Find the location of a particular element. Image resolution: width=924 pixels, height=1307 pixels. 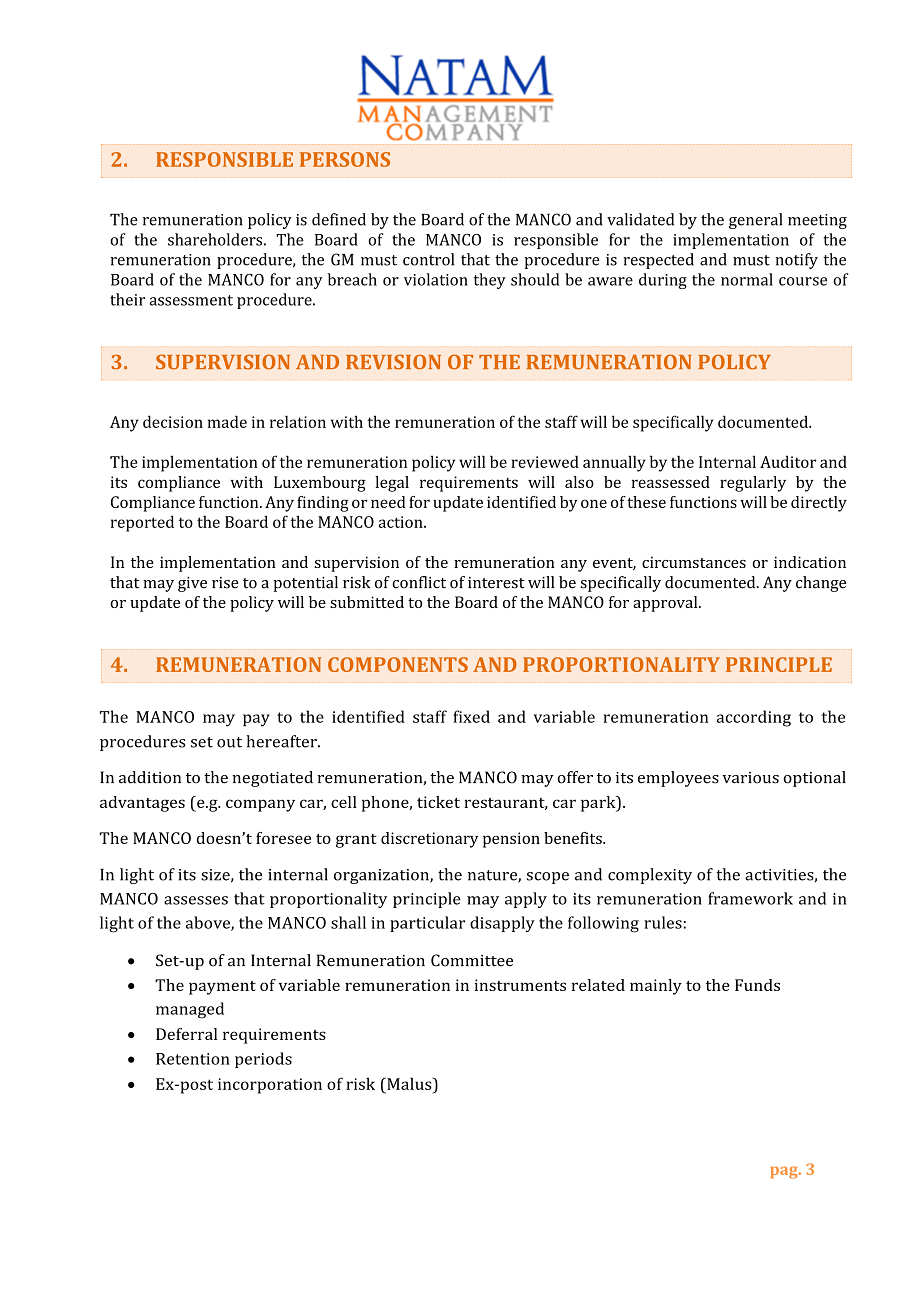

Funds is located at coordinates (757, 985).
